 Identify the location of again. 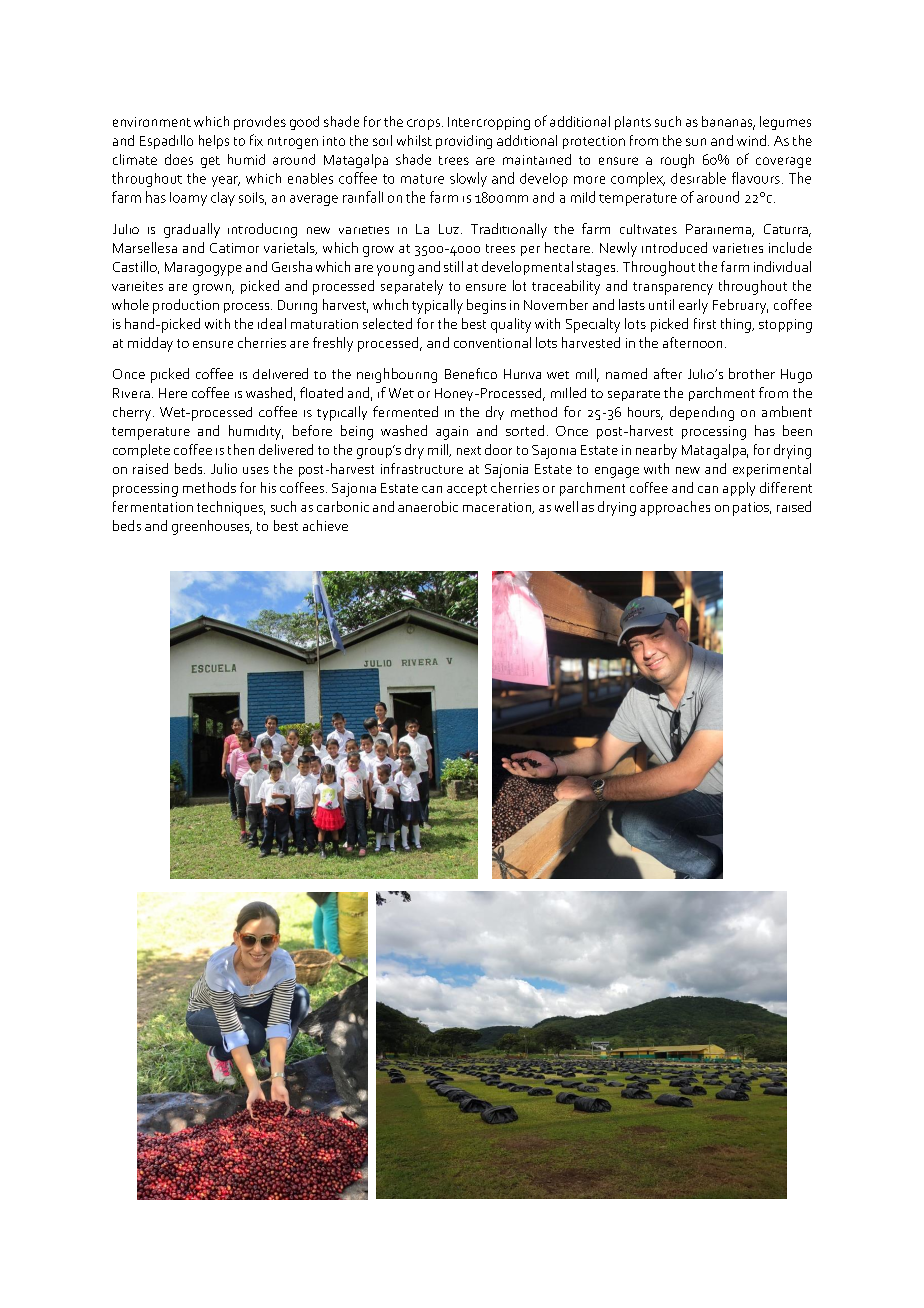
(452, 433).
